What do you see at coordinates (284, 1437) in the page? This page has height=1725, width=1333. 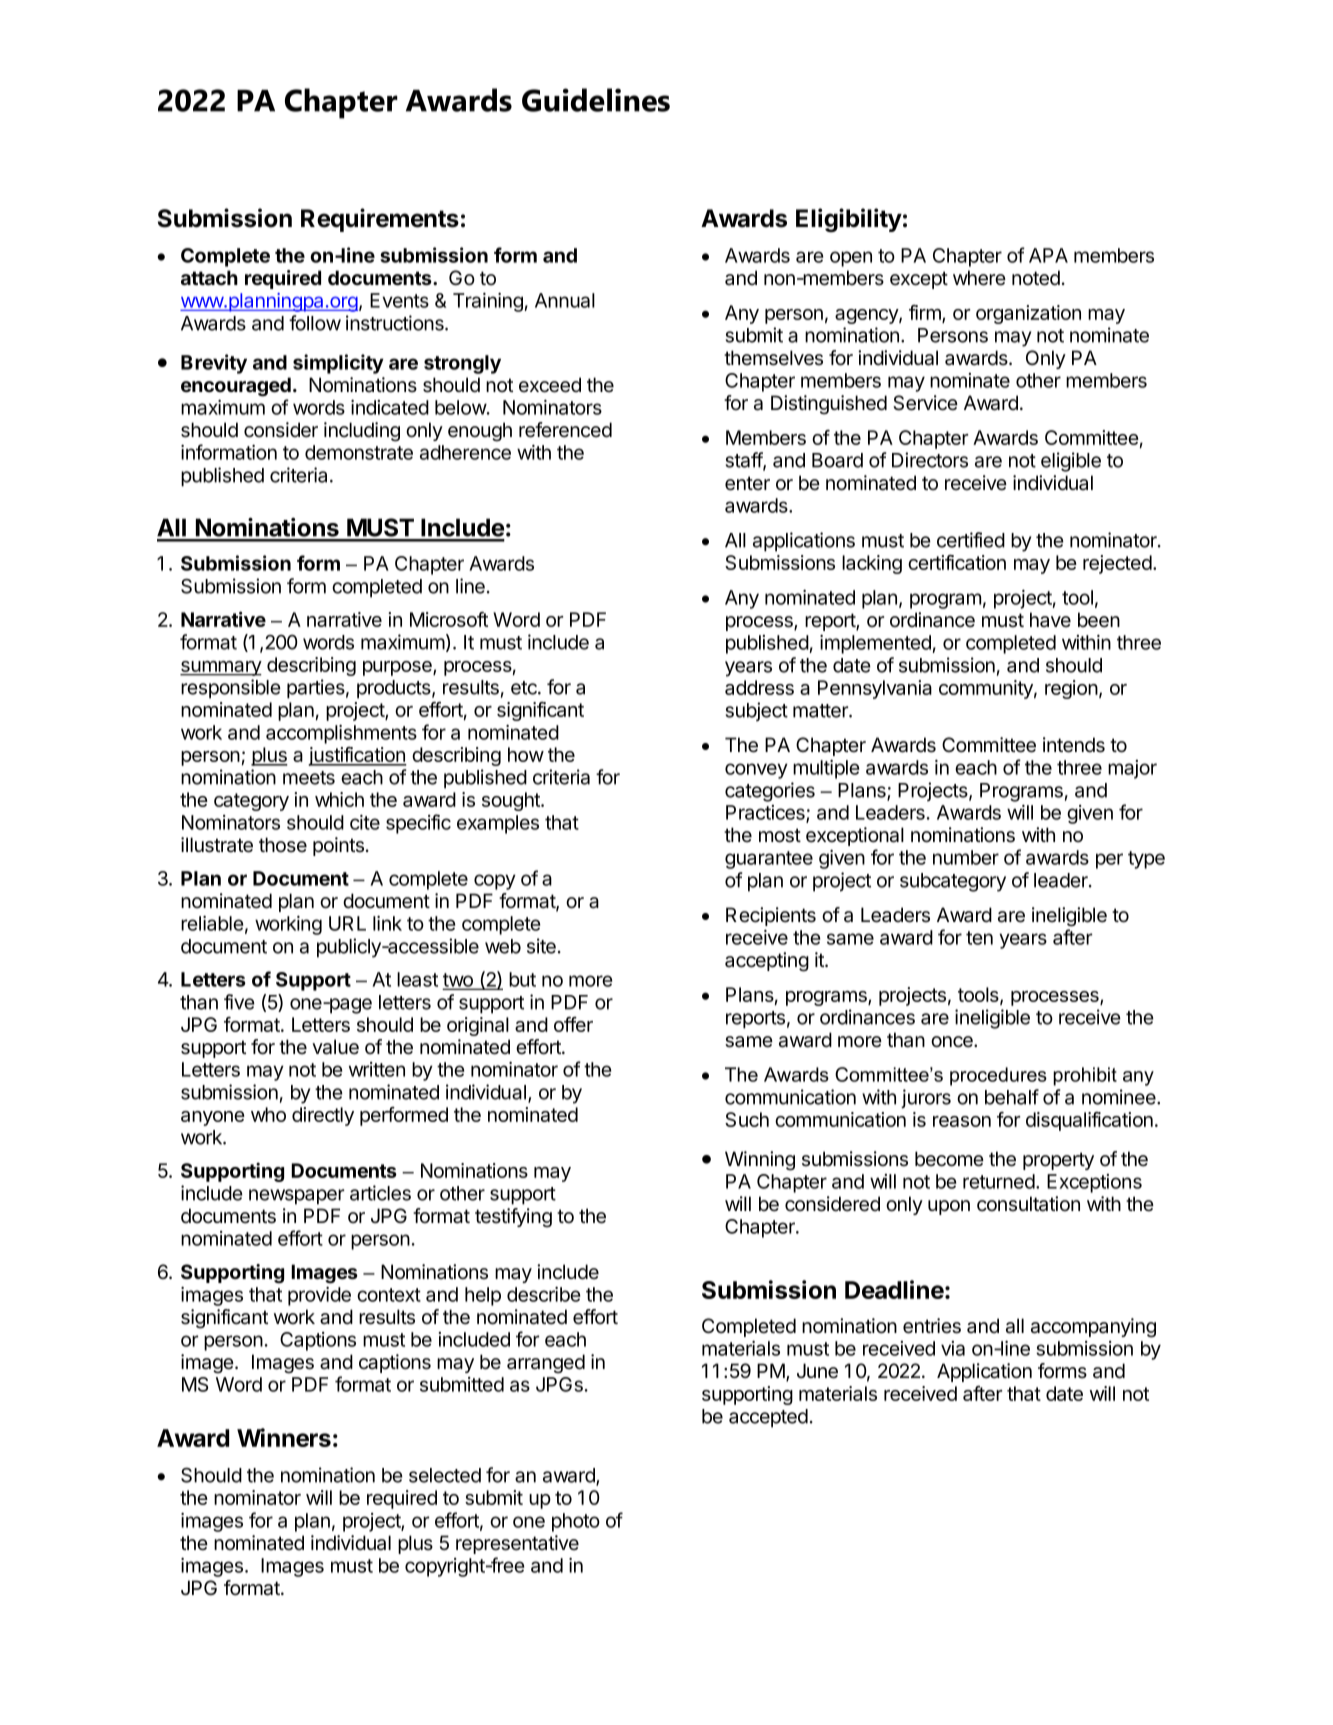 I see `Winners` at bounding box center [284, 1437].
